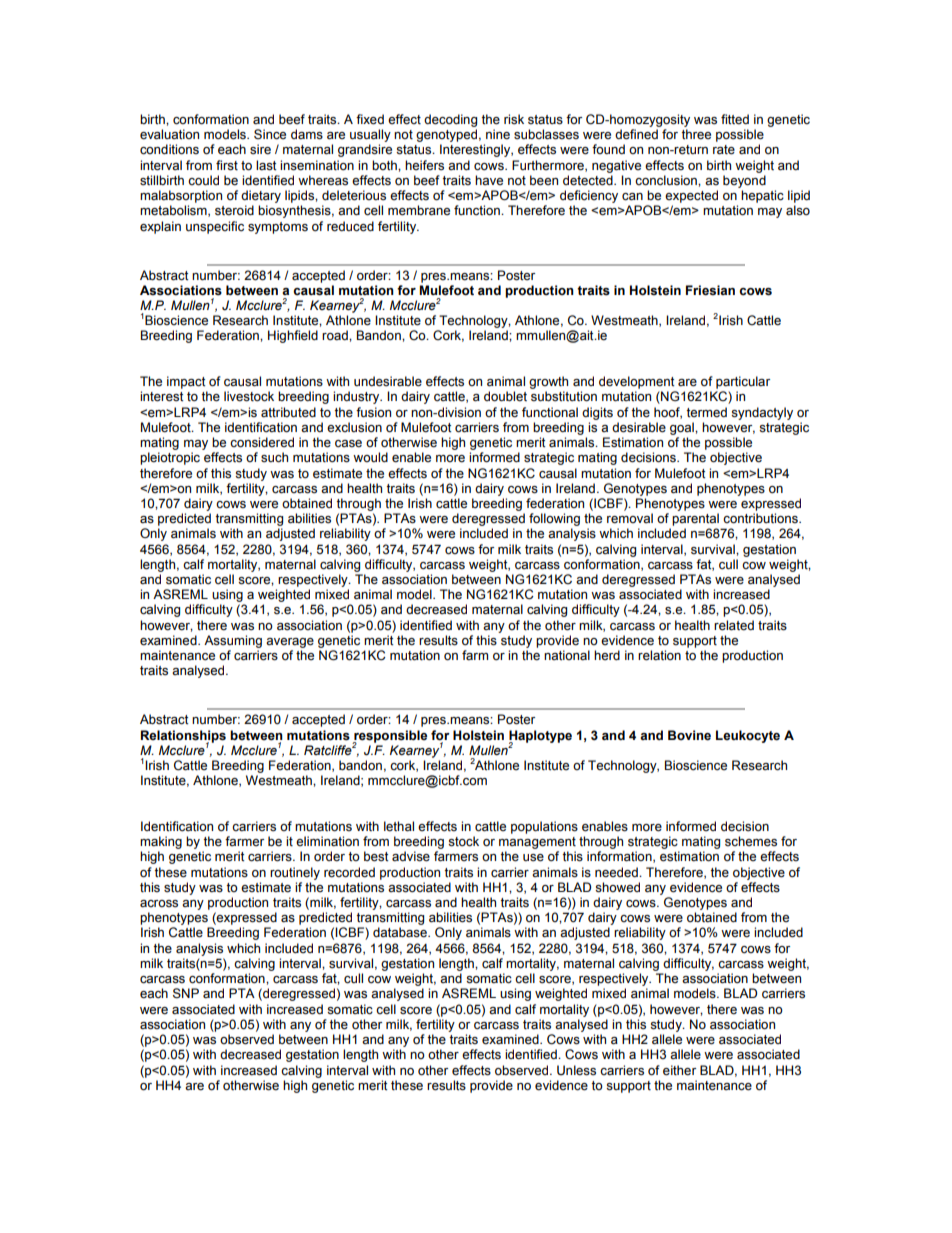 Image resolution: width=952 pixels, height=1233 pixels. Describe the element at coordinates (683, 428) in the document. I see `goal` at that location.
